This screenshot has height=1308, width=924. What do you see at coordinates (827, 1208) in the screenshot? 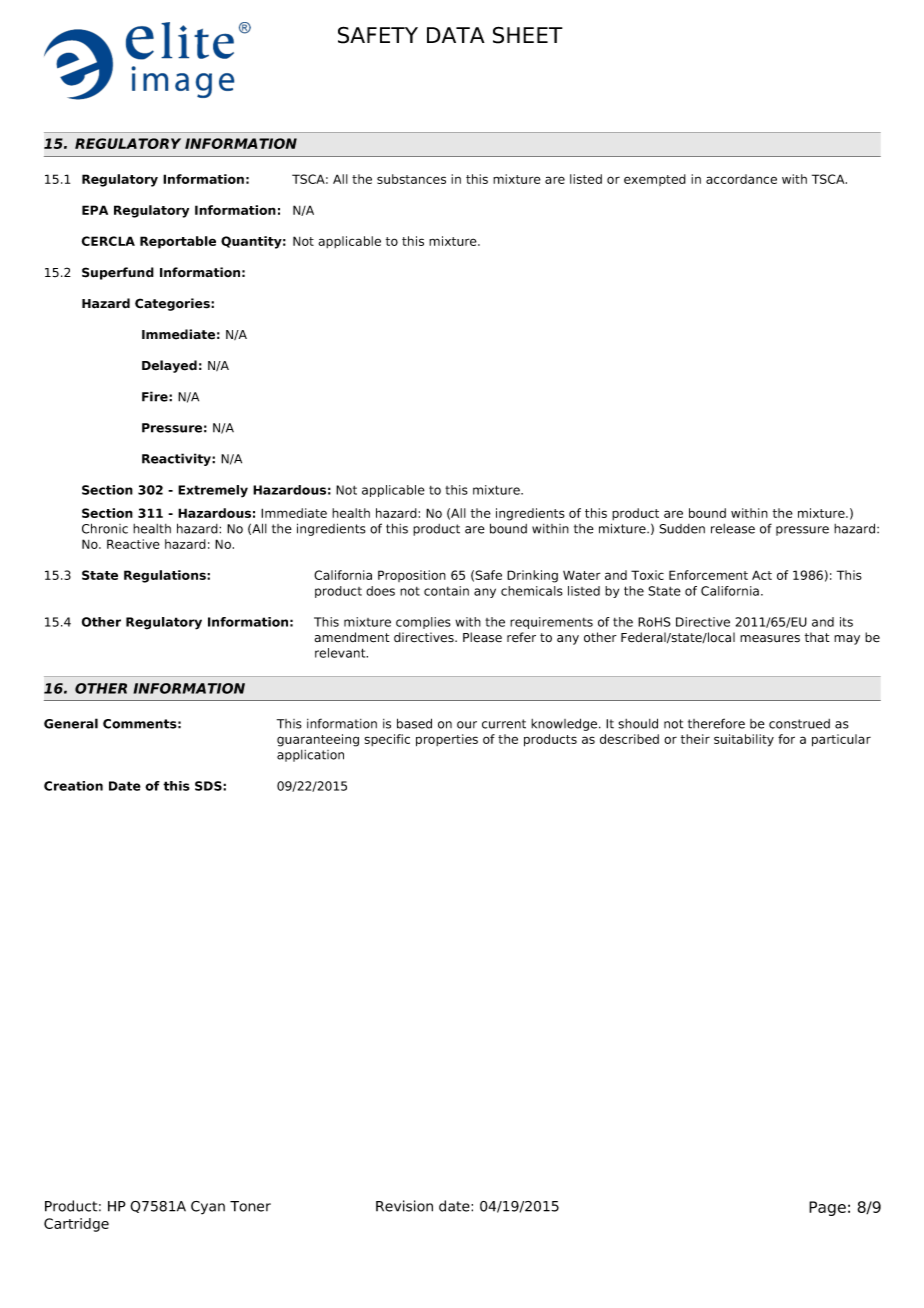
I see `Page` at bounding box center [827, 1208].
